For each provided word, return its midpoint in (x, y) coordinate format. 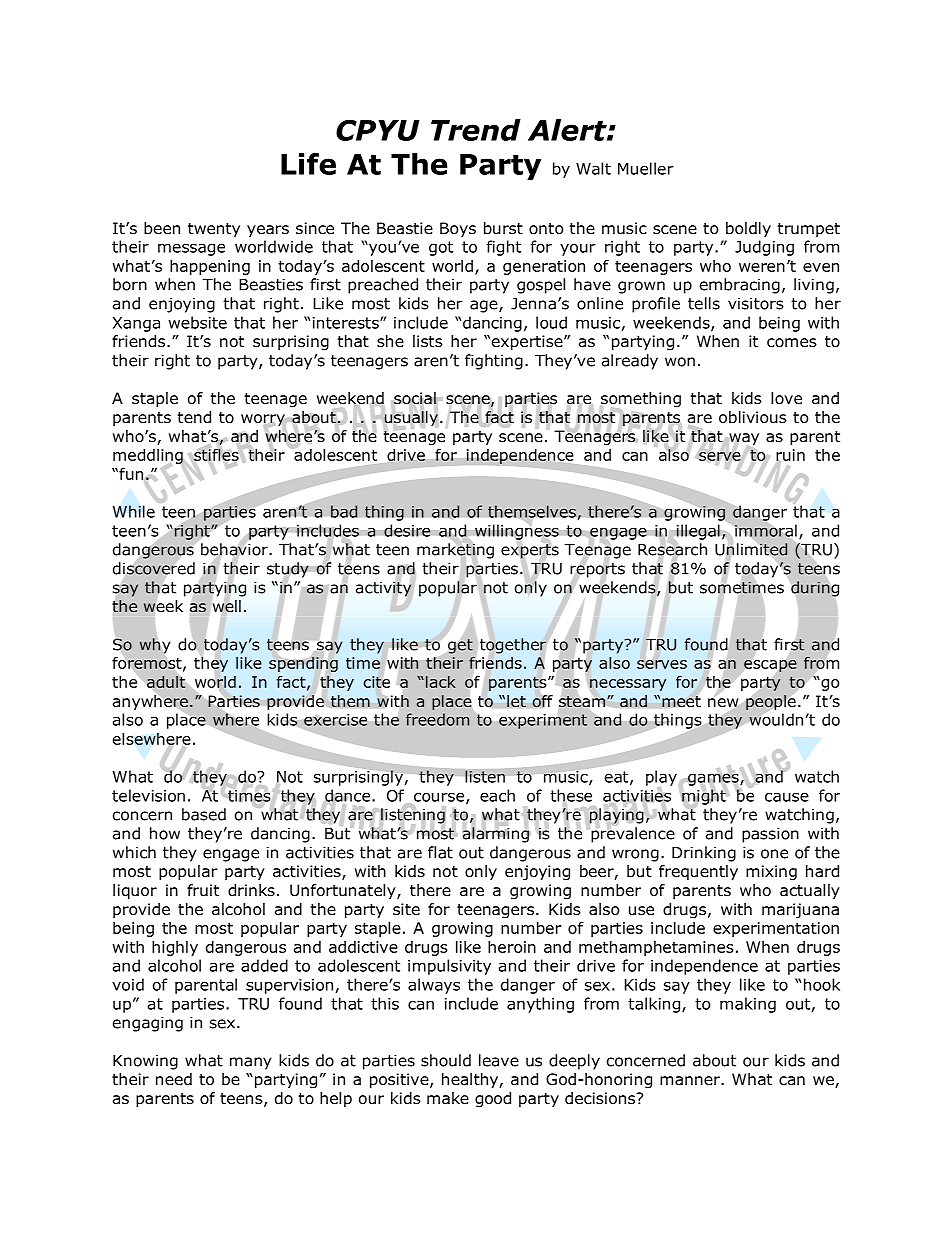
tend (194, 417)
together (513, 646)
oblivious (753, 417)
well (227, 606)
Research (672, 549)
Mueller (646, 168)
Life (308, 164)
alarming (497, 834)
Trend (476, 130)
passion (770, 835)
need (174, 1079)
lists (428, 341)
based (204, 814)
